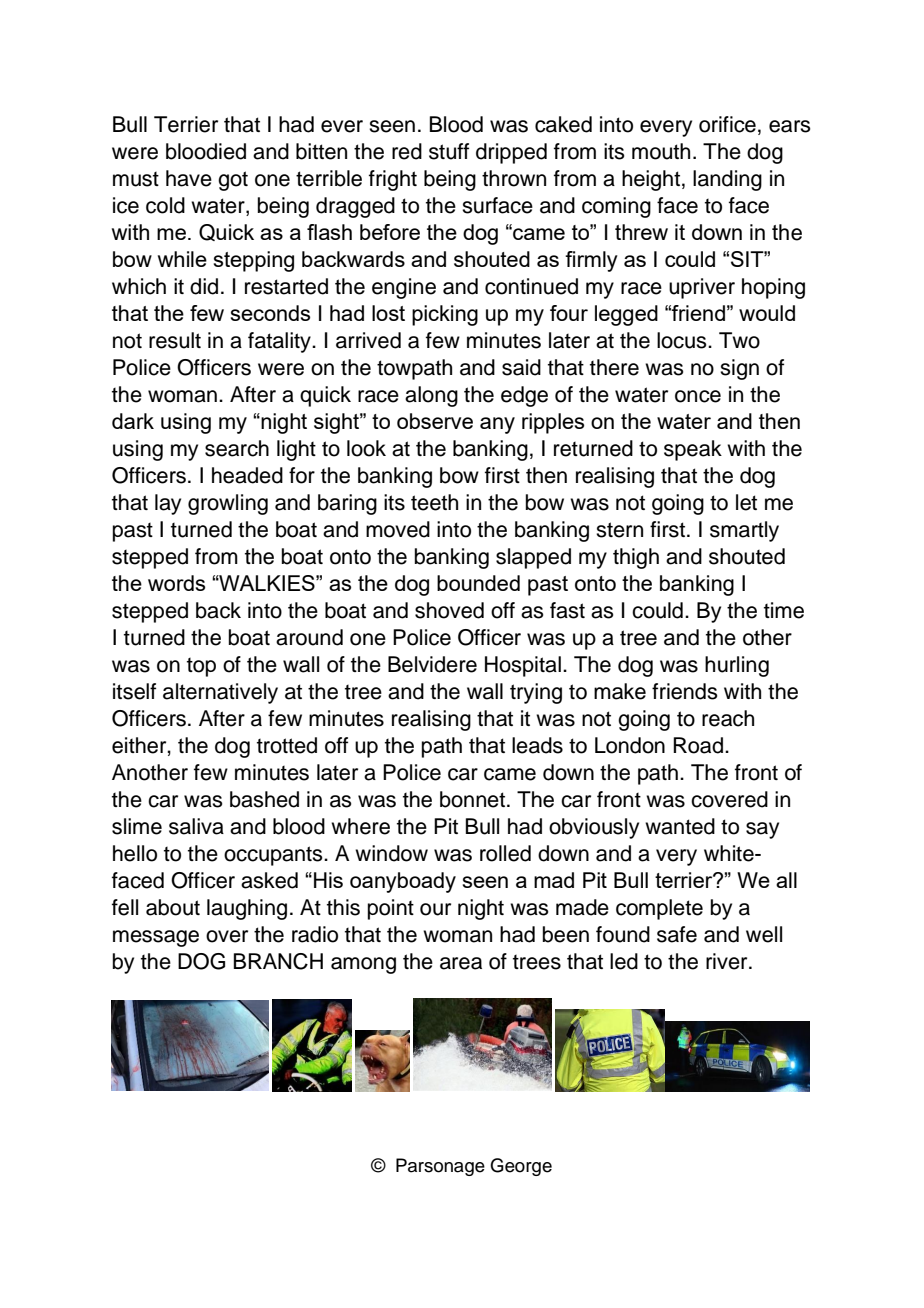  I want to click on teeth, so click(434, 502).
